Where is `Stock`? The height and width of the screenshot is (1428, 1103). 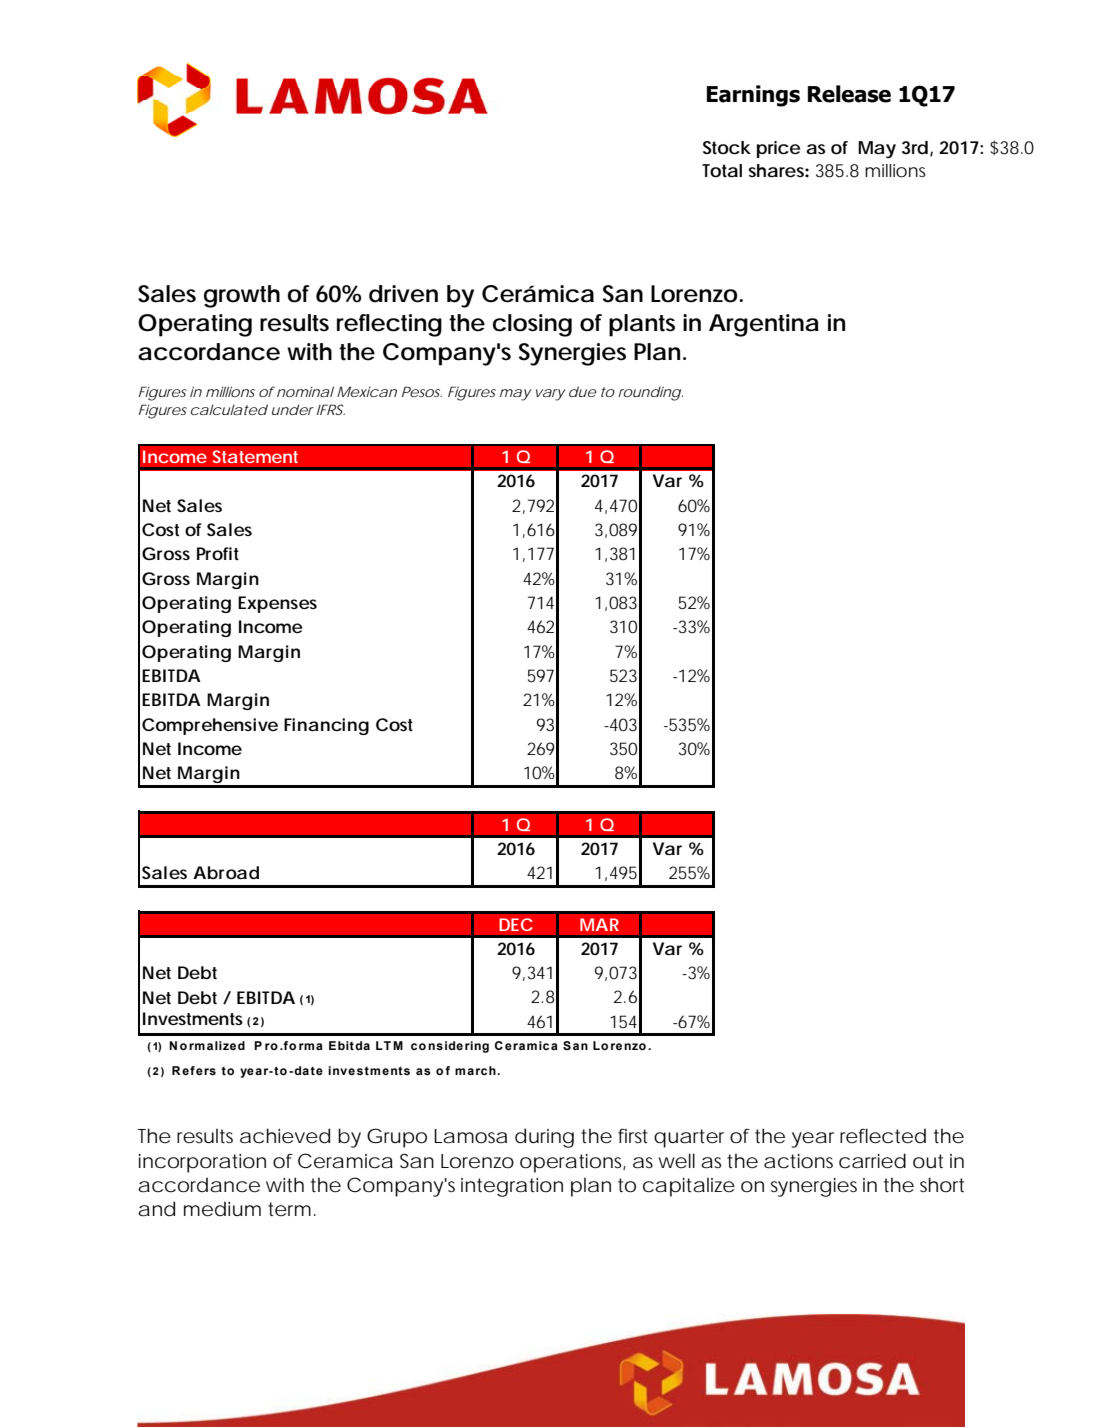 Stock is located at coordinates (727, 148).
